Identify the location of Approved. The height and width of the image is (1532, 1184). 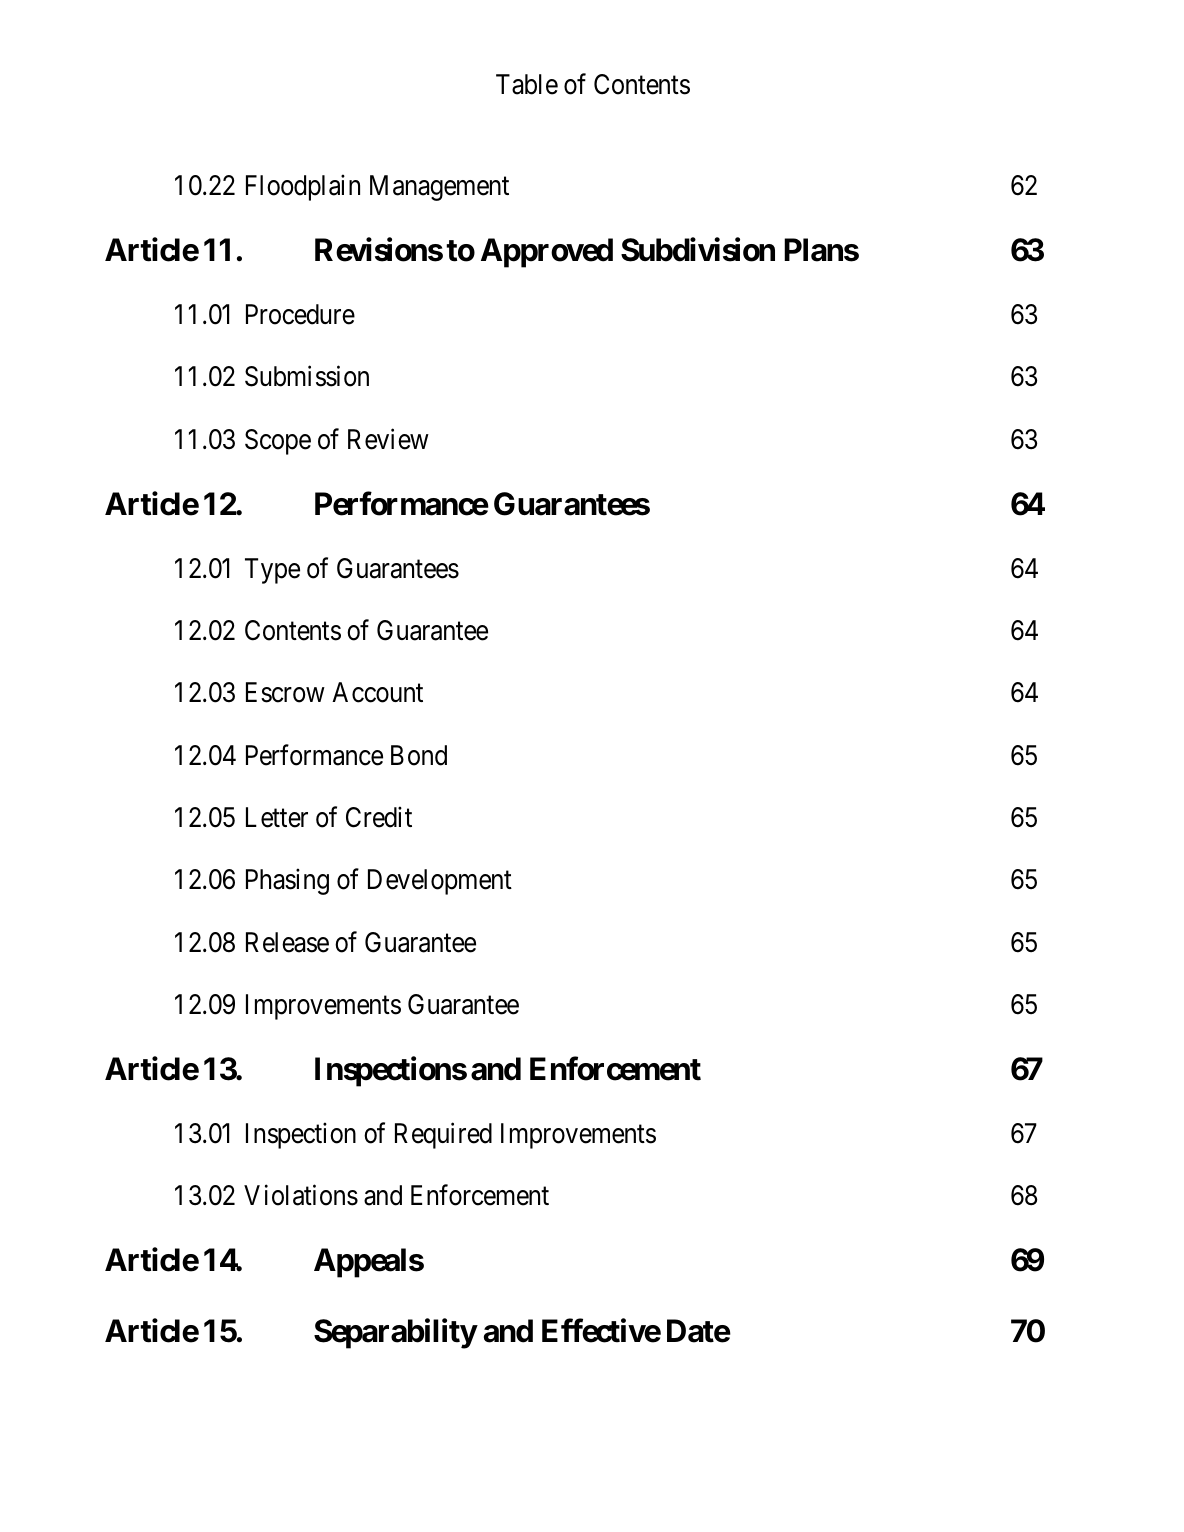
(547, 253).
